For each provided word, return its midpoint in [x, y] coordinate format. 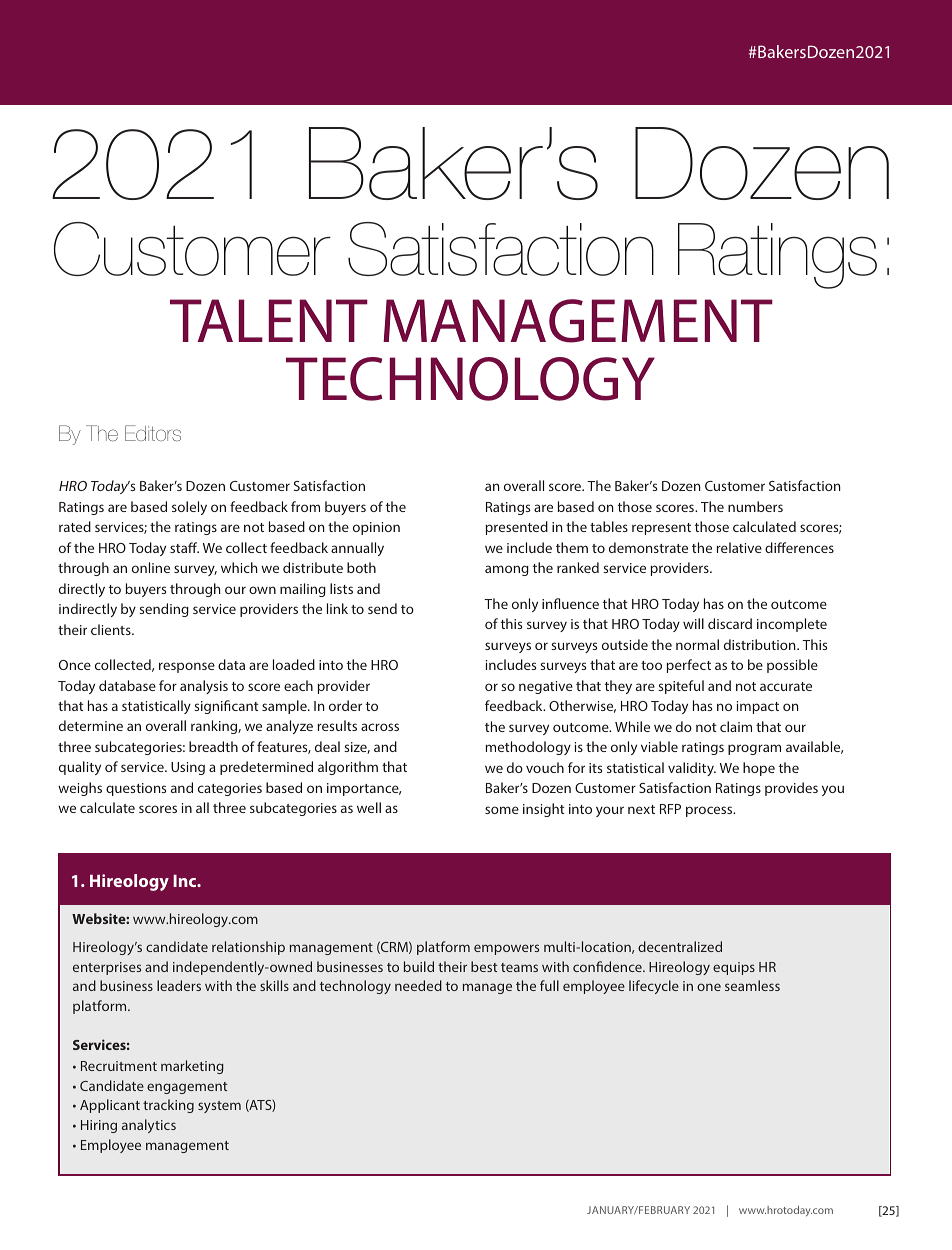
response [187, 667]
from [305, 506]
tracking [168, 1106]
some [502, 810]
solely [189, 508]
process [710, 811]
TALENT [269, 320]
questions [136, 789]
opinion [376, 528]
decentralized [680, 946]
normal [697, 644]
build [419, 966]
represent [661, 529]
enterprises [107, 968]
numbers [755, 506]
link [337, 608]
